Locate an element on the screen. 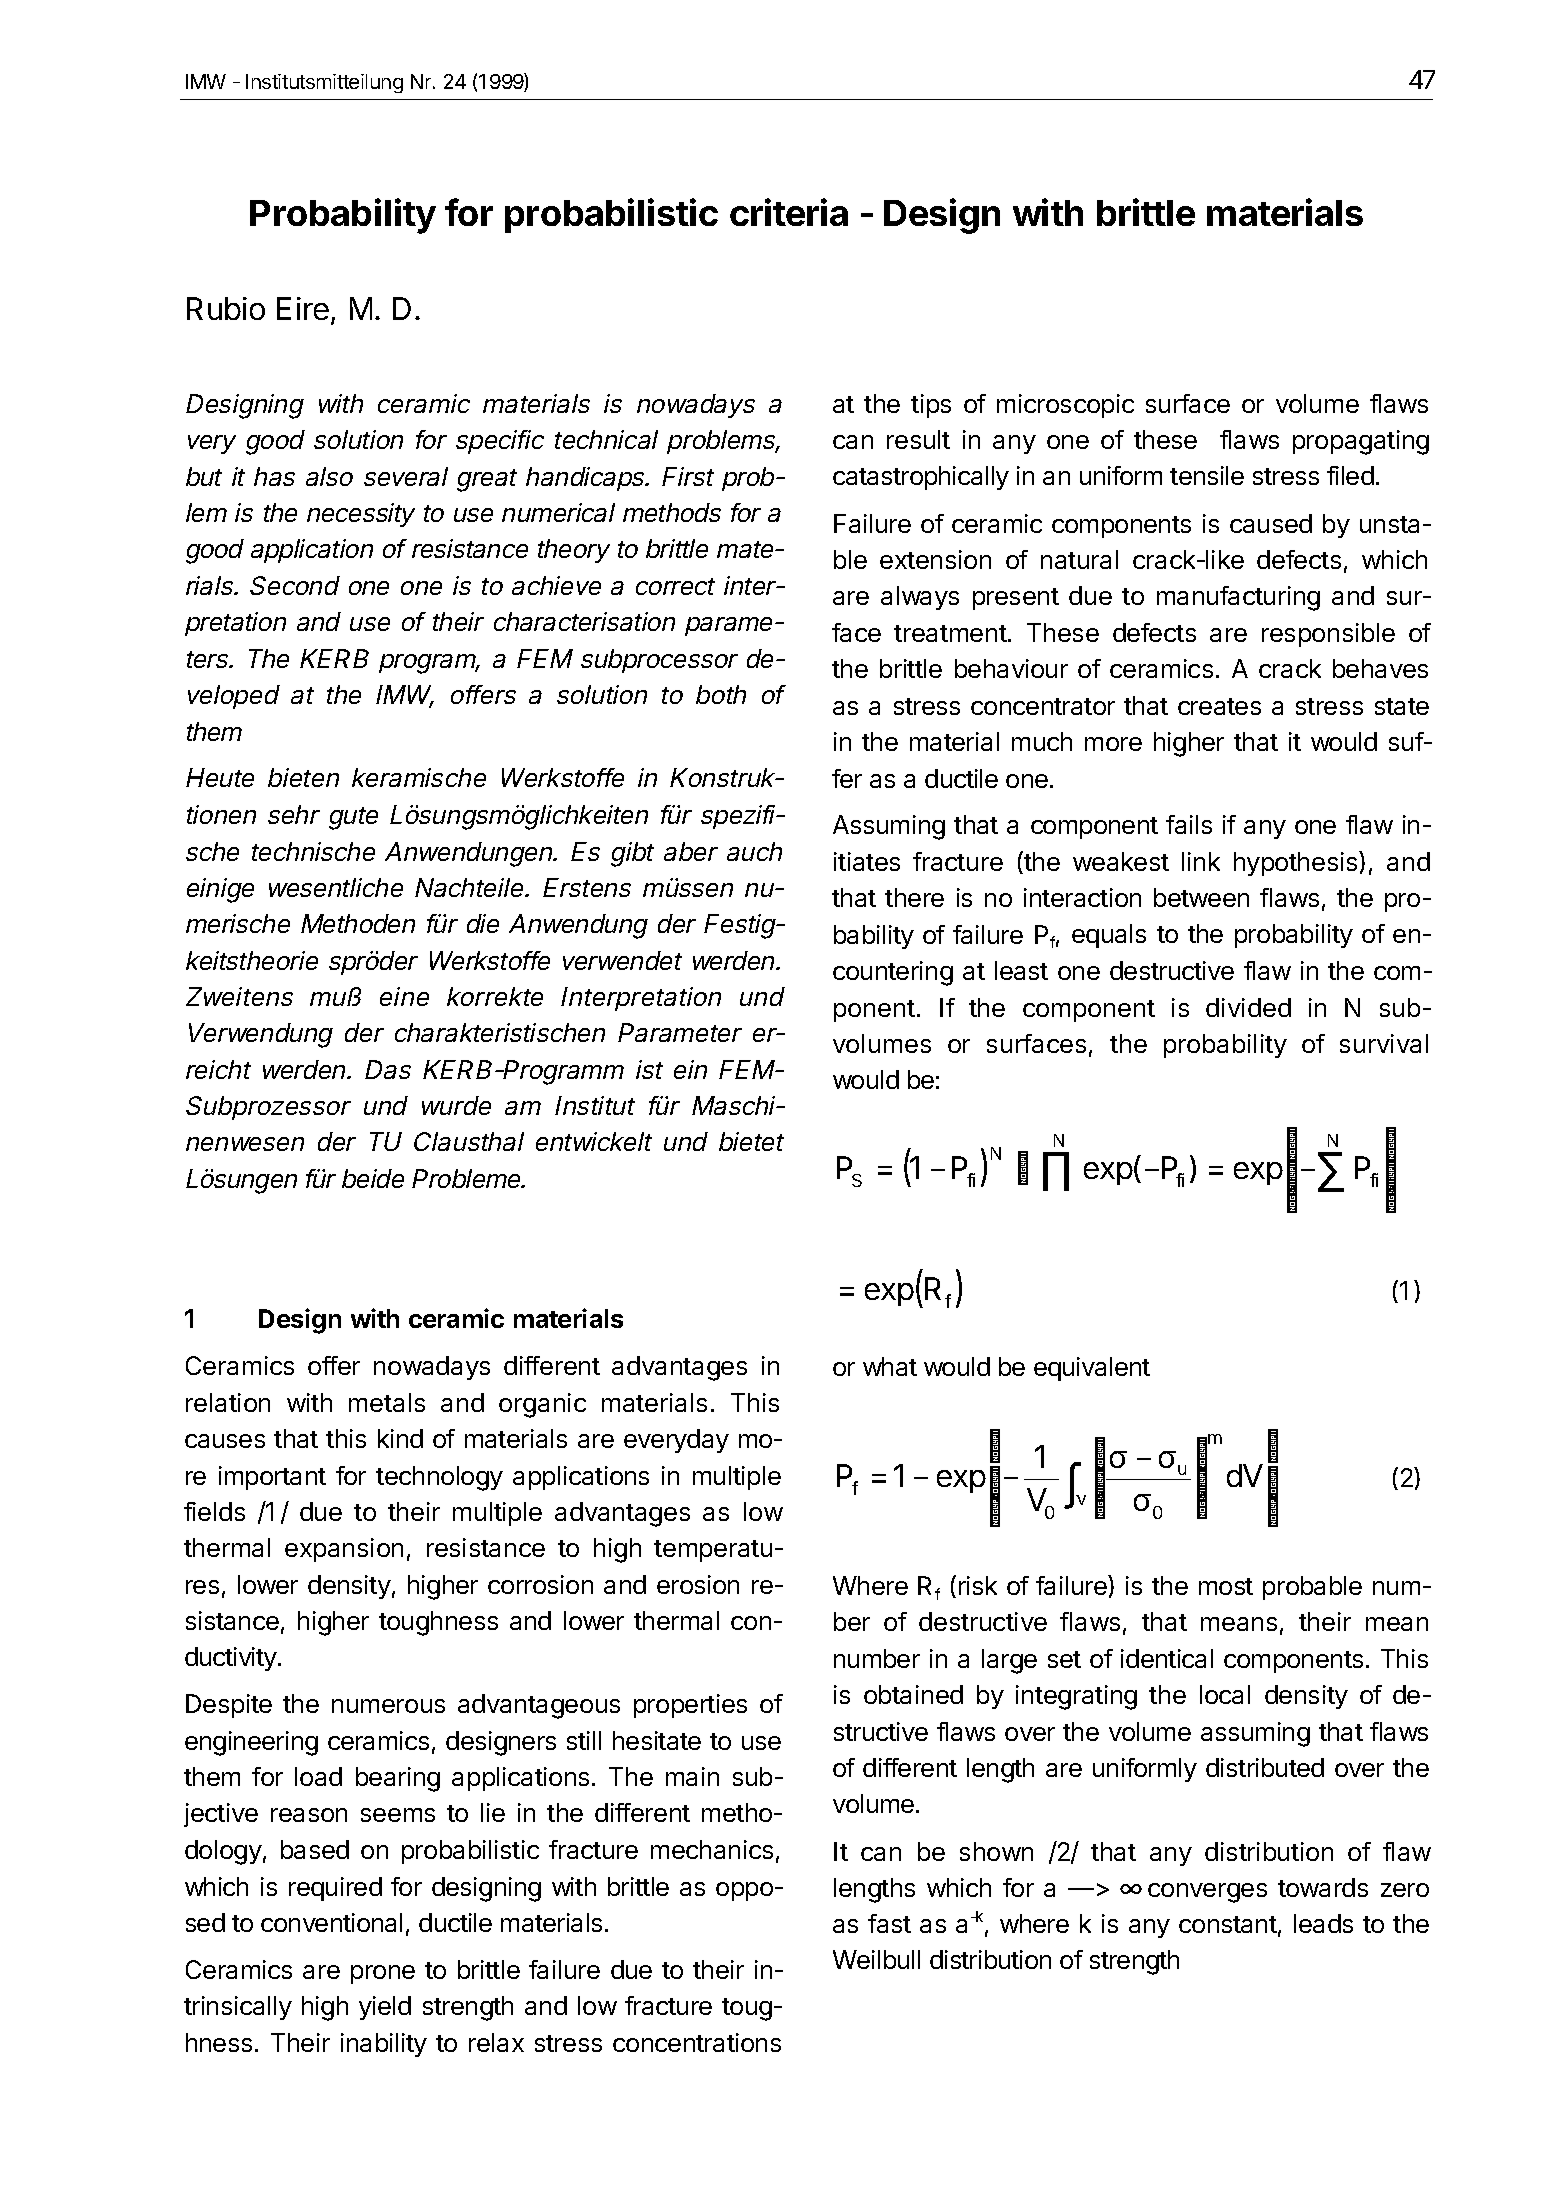 The width and height of the screenshot is (1547, 2190). much is located at coordinates (1042, 741).
